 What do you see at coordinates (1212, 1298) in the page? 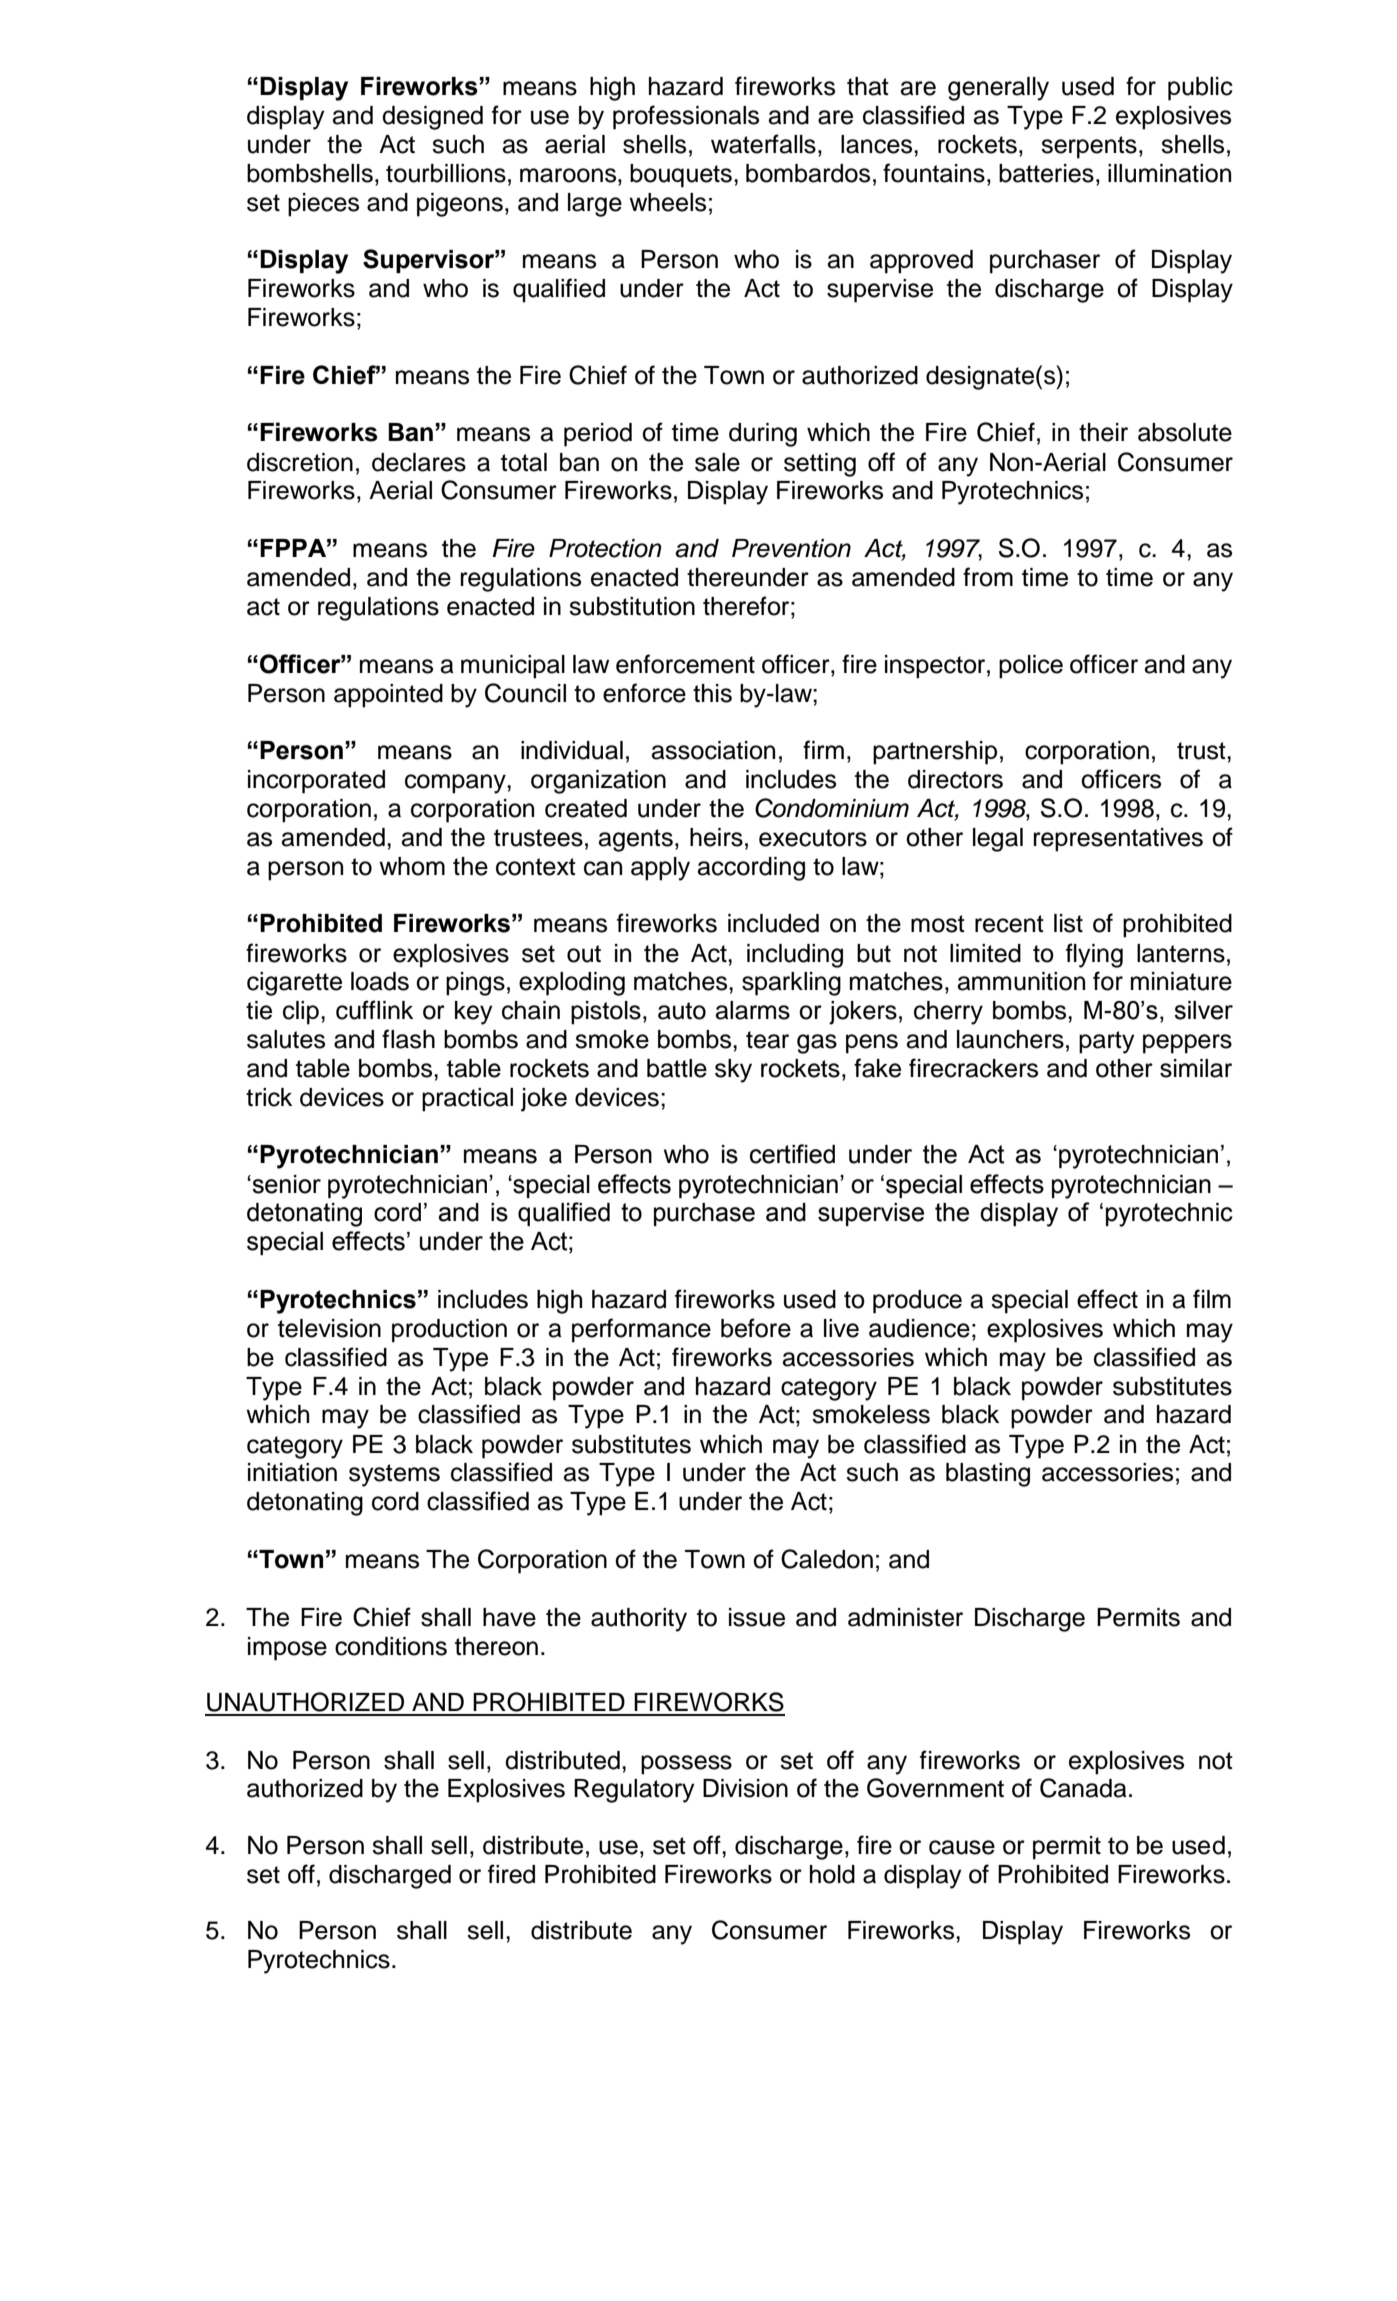
I see `film` at bounding box center [1212, 1298].
